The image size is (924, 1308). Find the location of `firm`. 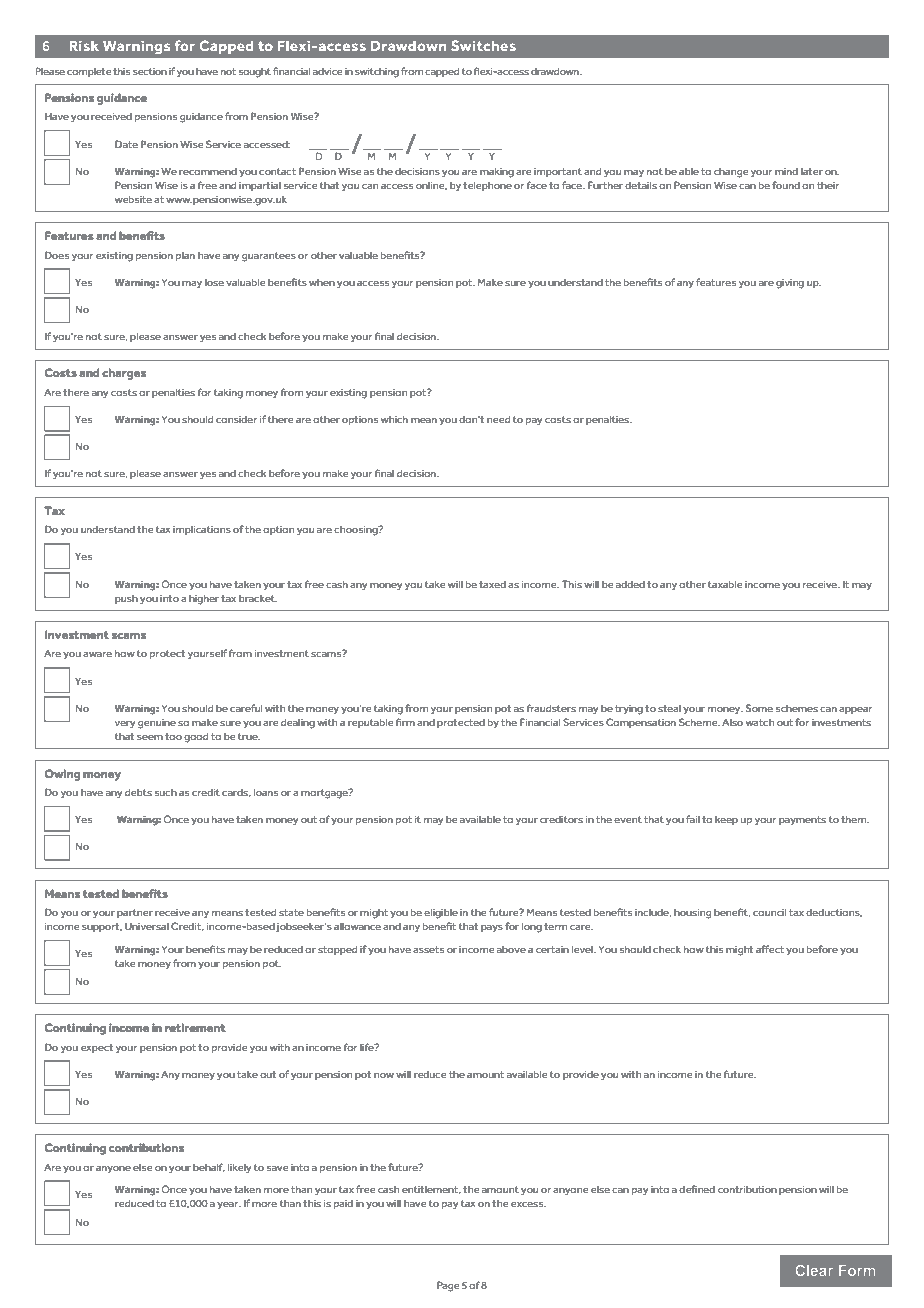

firm is located at coordinates (405, 722).
